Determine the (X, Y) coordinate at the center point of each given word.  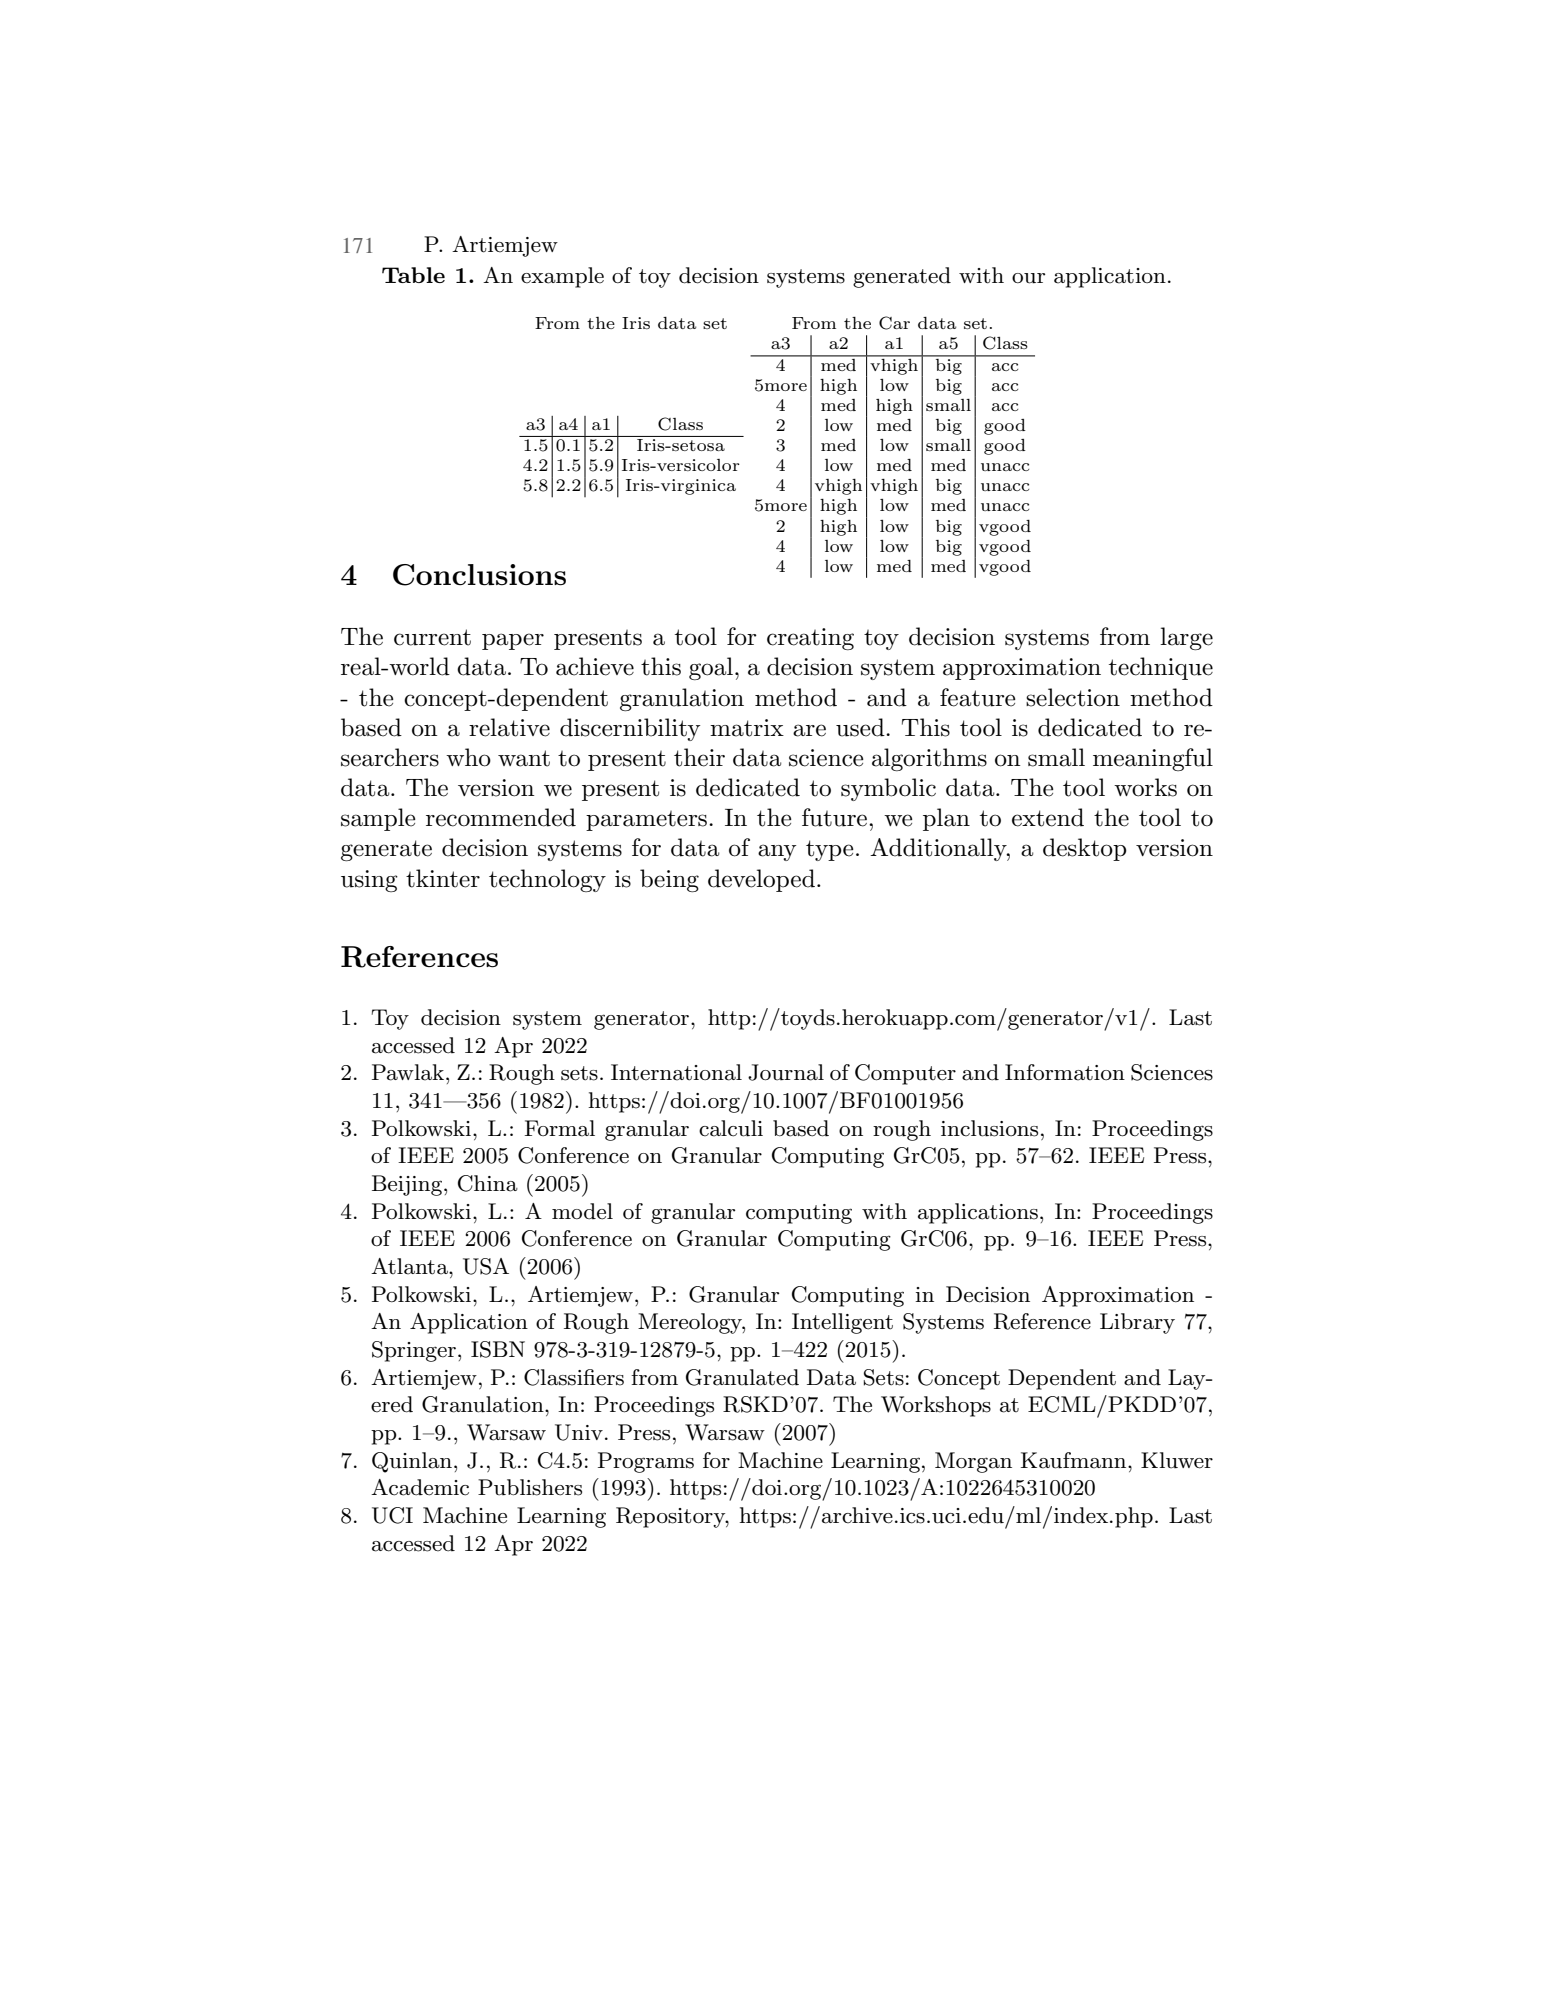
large (1186, 638)
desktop (1085, 849)
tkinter (443, 878)
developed (761, 880)
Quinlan (412, 1462)
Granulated (742, 1377)
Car (894, 323)
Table (413, 275)
